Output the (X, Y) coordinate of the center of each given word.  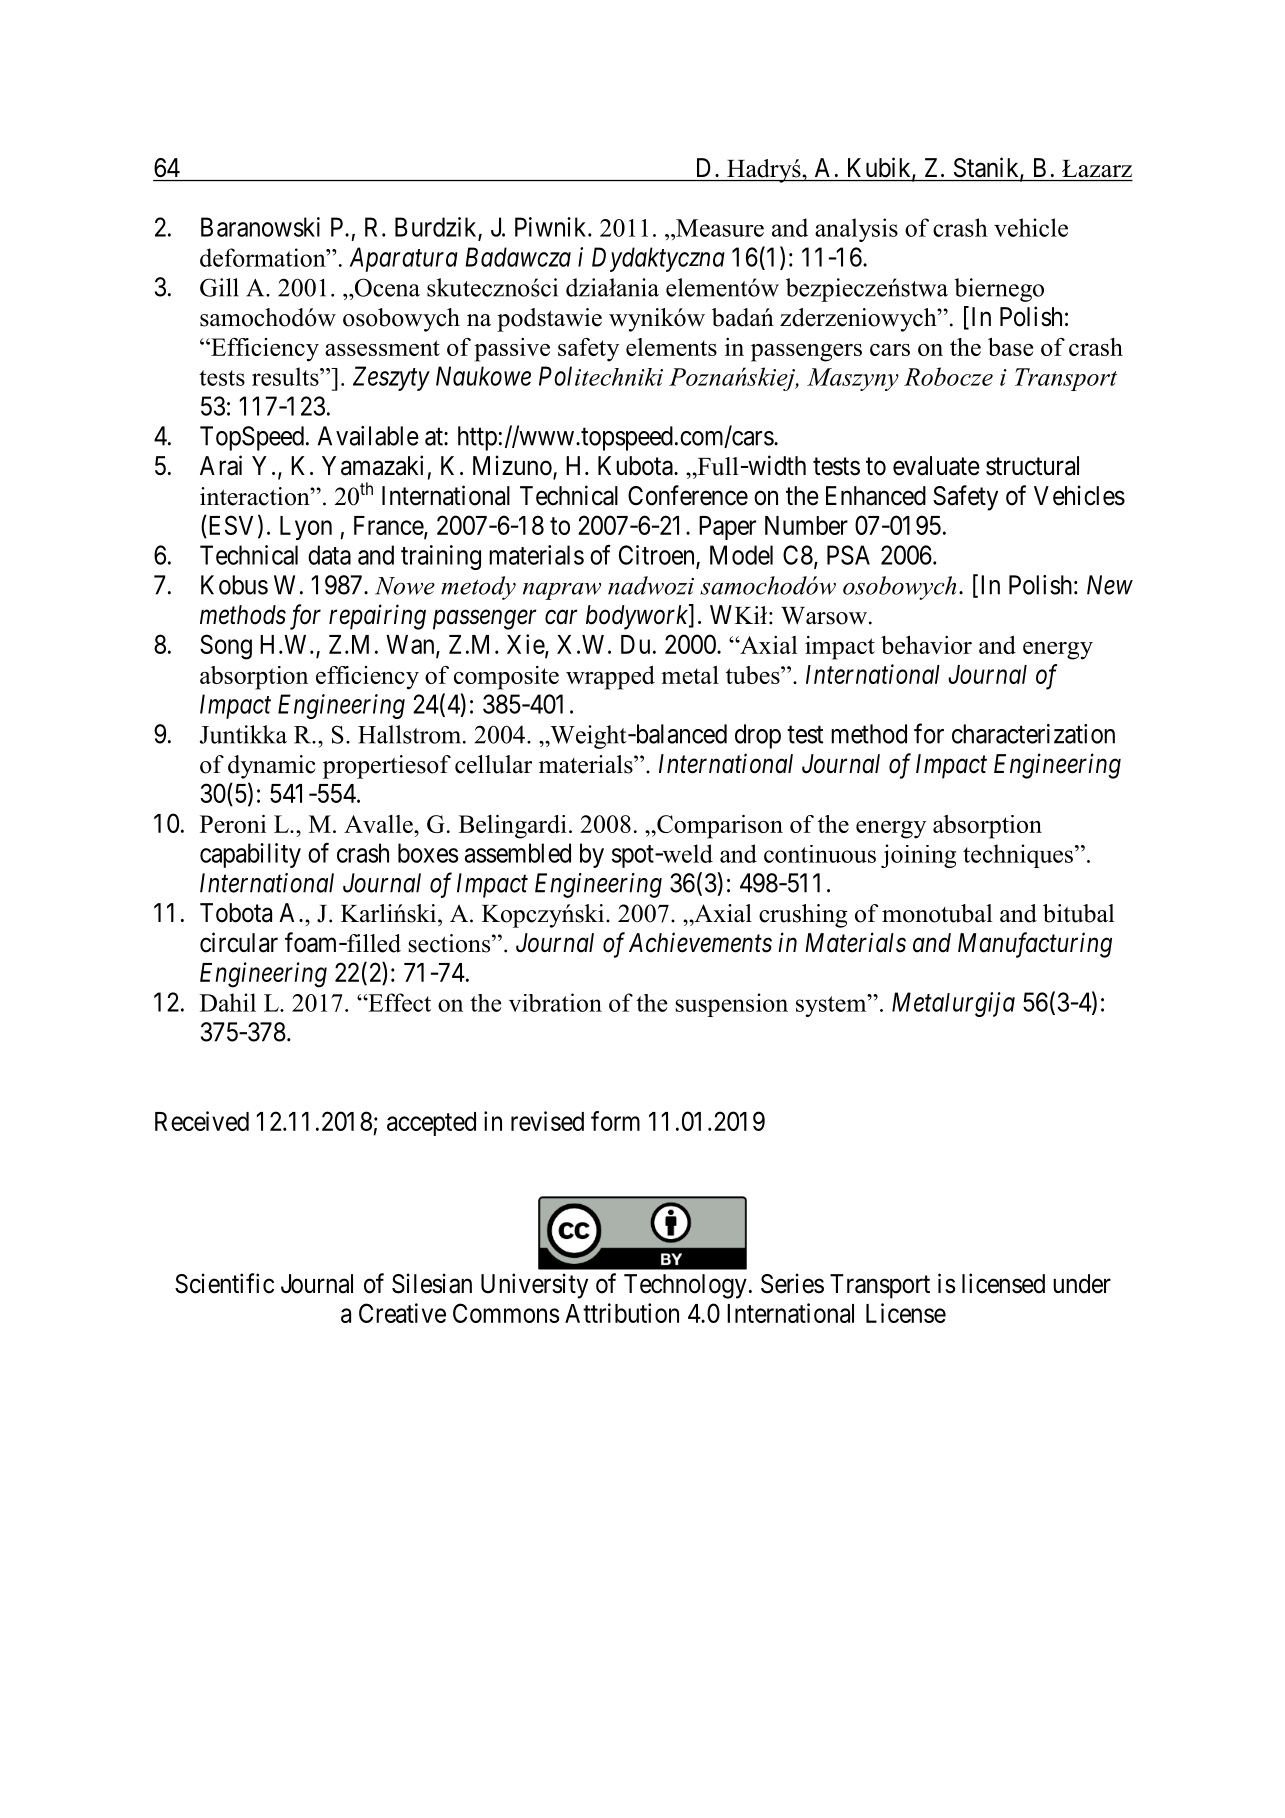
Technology (685, 1286)
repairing (377, 617)
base (1010, 346)
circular (239, 942)
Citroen (658, 556)
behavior (926, 644)
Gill (219, 287)
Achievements (700, 942)
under (1082, 1284)
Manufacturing (1035, 945)
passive (512, 350)
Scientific (224, 1283)
